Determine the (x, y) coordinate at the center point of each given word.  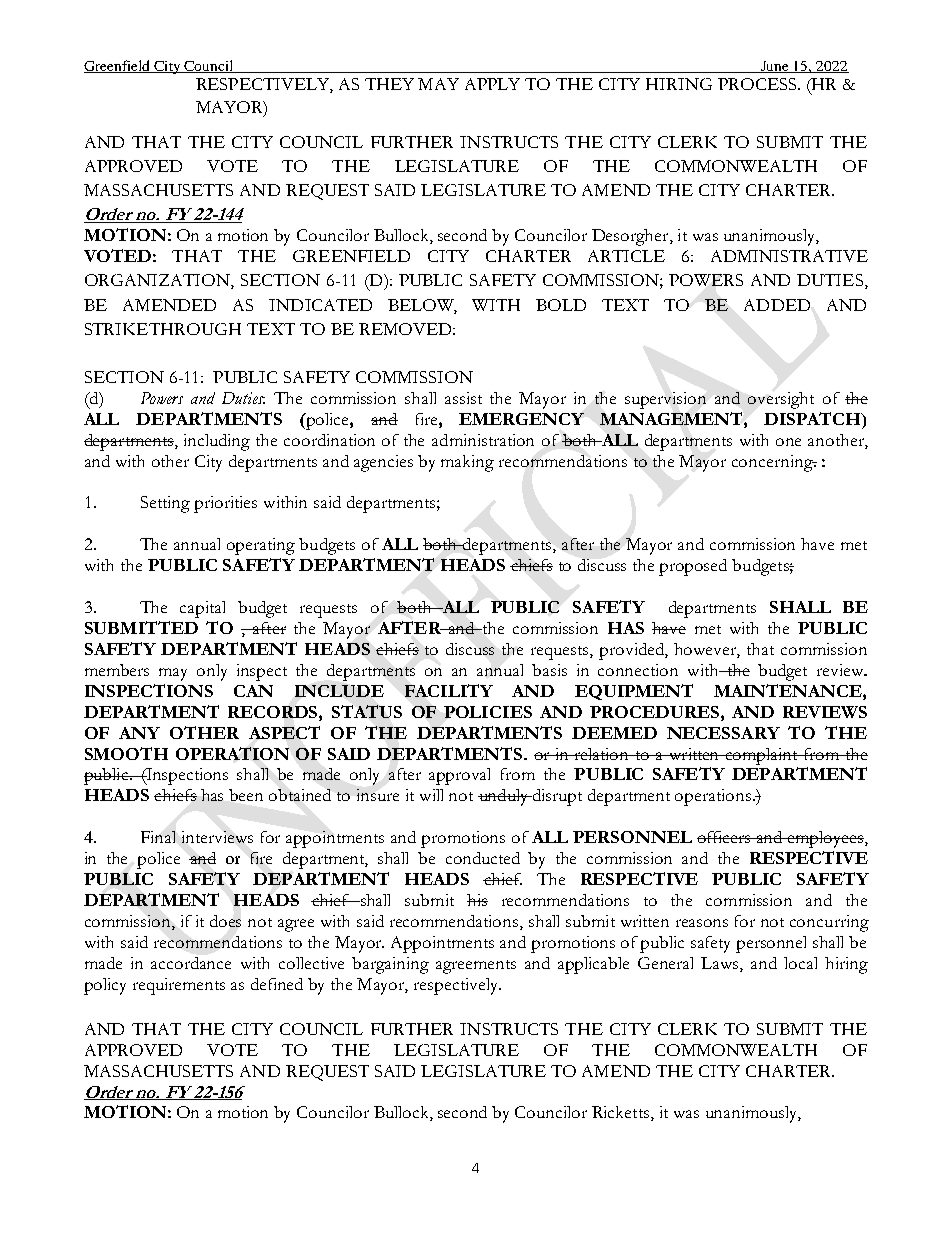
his (477, 900)
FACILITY (449, 690)
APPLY (492, 84)
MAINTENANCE (789, 690)
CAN (253, 691)
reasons (702, 923)
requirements (179, 986)
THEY (389, 84)
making (467, 463)
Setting (165, 504)
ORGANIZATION (158, 281)
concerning (773, 463)
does (225, 921)
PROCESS (758, 84)
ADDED (777, 305)
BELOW (422, 306)
